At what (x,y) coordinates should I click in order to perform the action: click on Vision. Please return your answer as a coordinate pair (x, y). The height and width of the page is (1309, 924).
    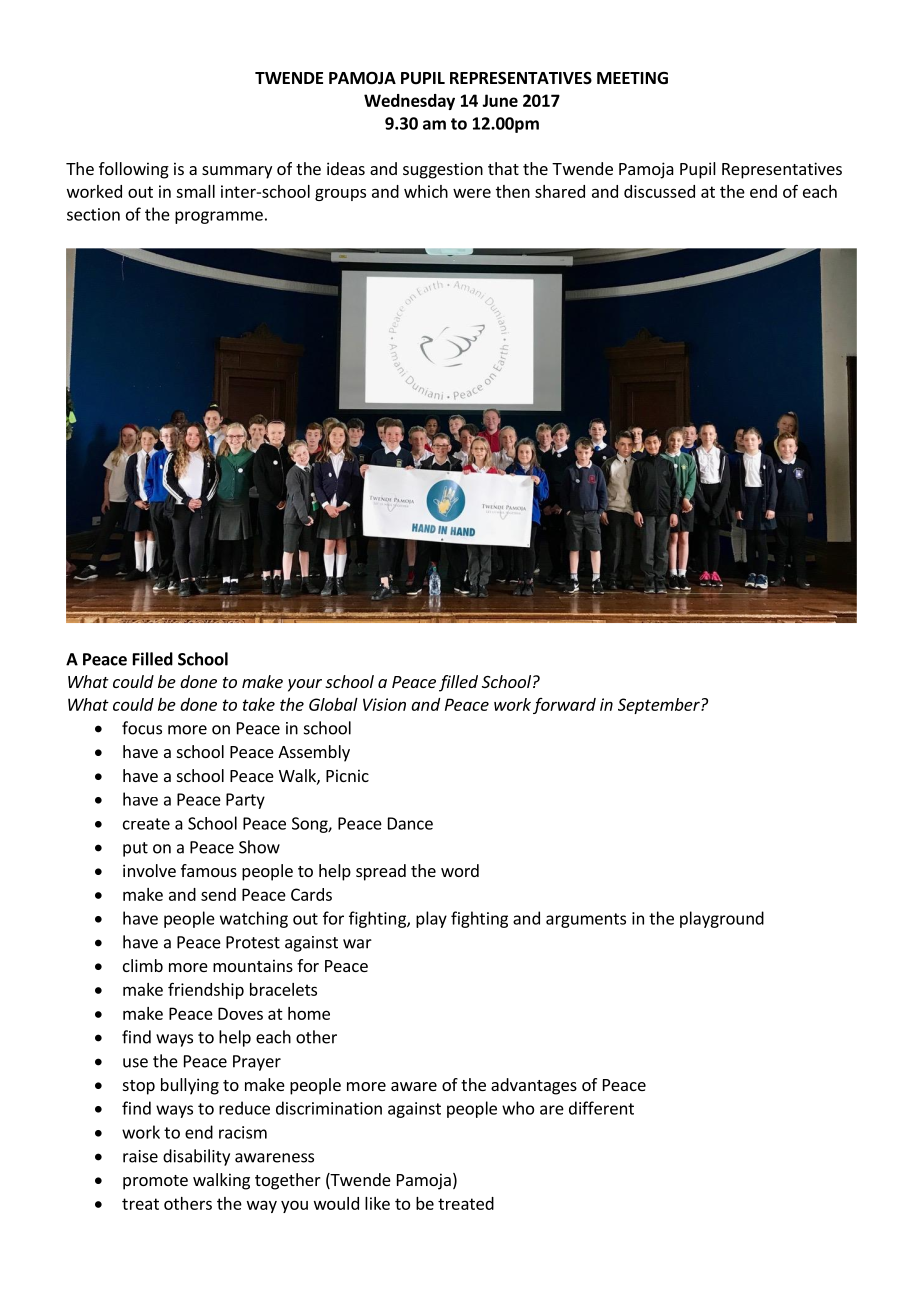
    Looking at the image, I should click on (384, 704).
